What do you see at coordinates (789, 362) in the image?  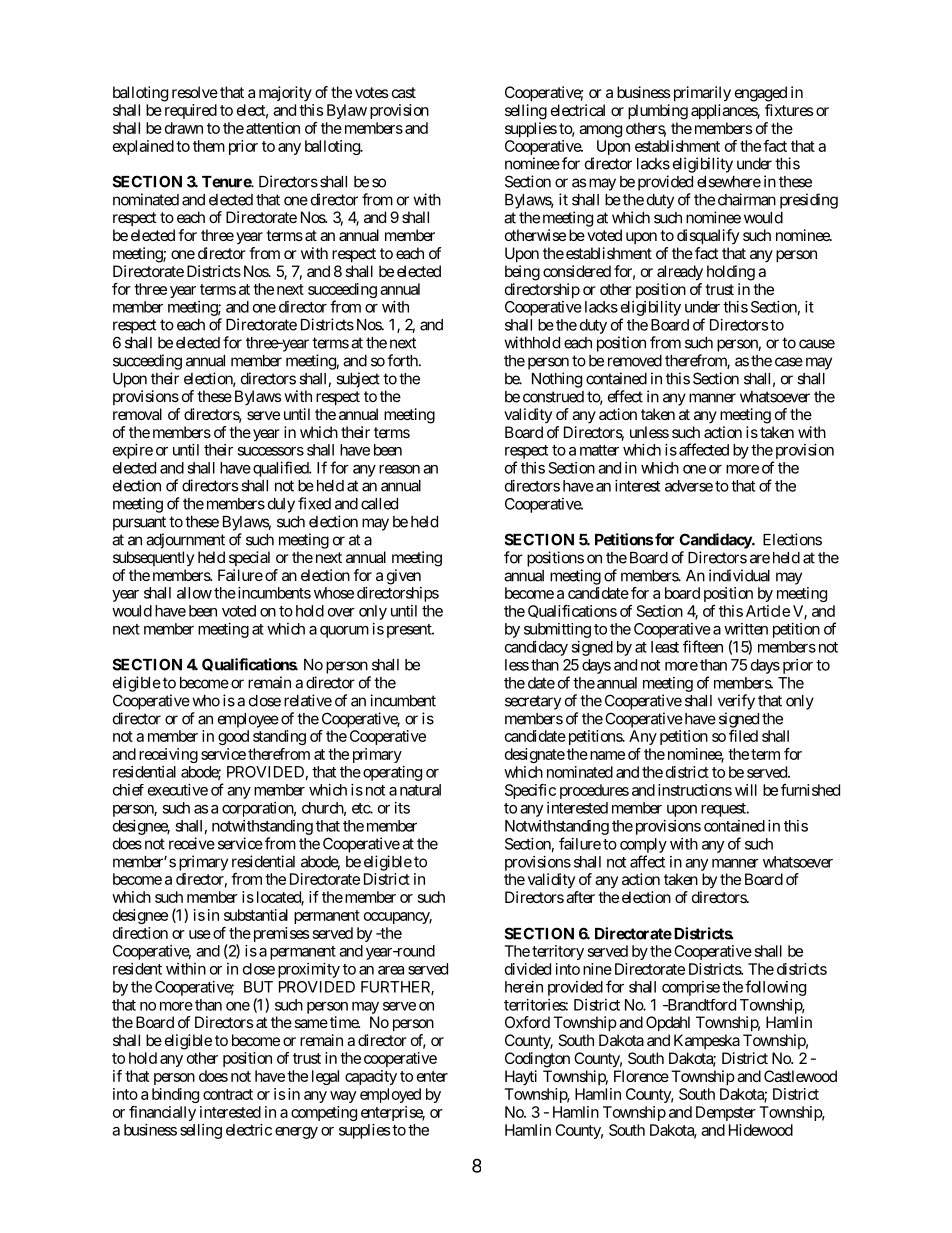 I see `case` at bounding box center [789, 362].
